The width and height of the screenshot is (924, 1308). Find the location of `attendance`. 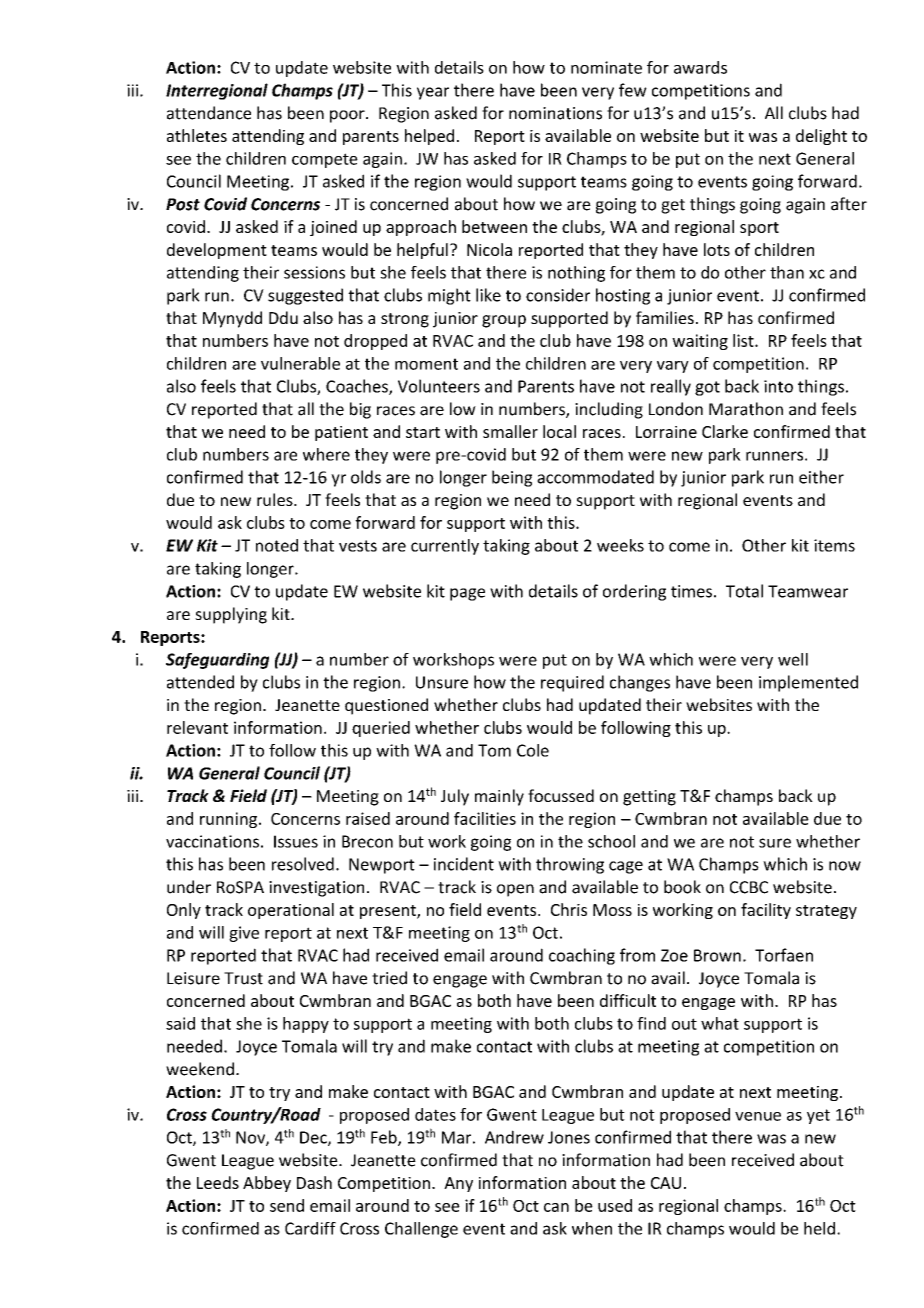

attendance is located at coordinates (209, 113).
